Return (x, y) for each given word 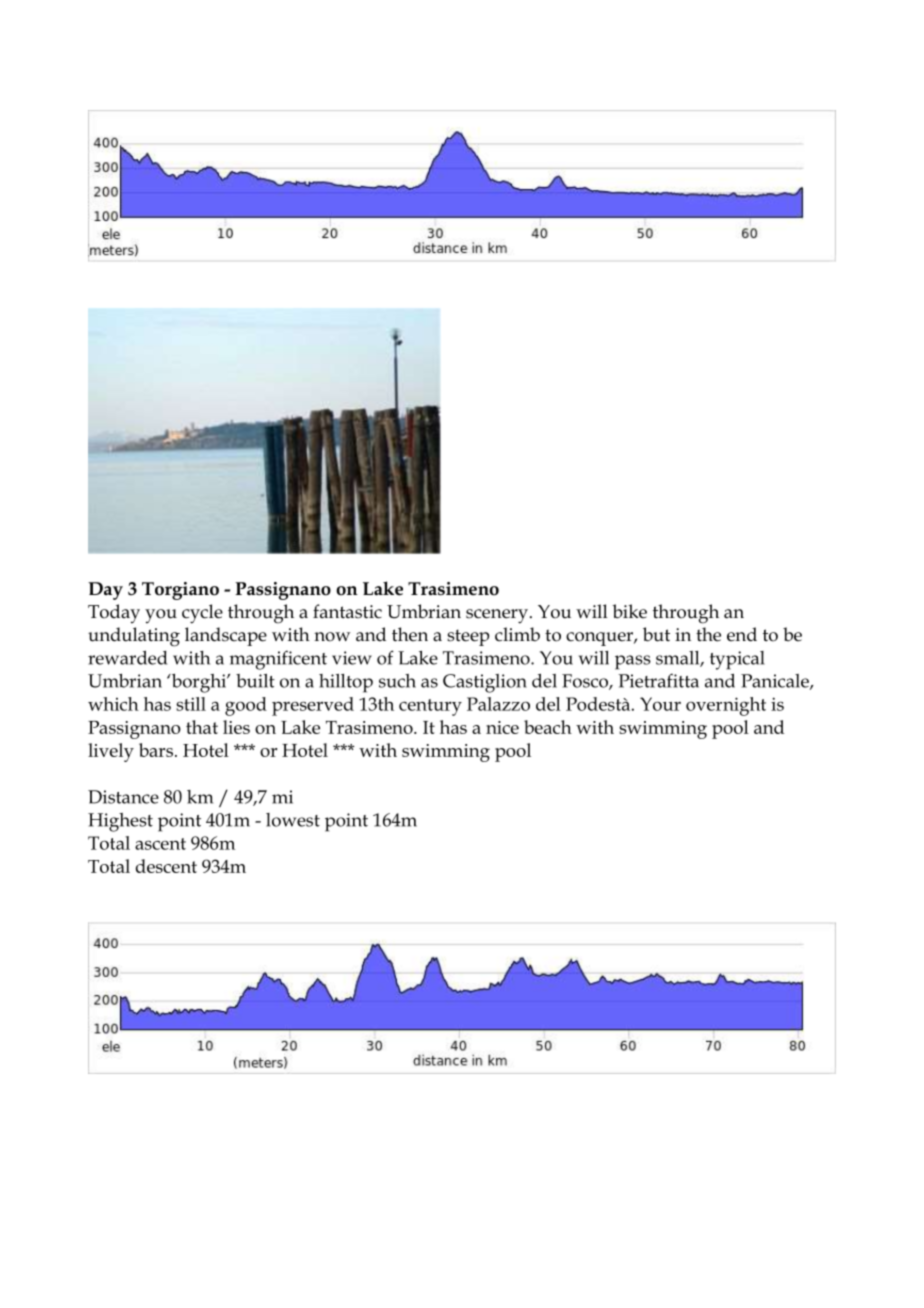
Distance (123, 797)
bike (629, 611)
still (191, 704)
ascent (160, 844)
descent (166, 866)
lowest (293, 820)
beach (548, 727)
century (430, 707)
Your (660, 704)
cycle (202, 614)
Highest (120, 822)
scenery (497, 616)
